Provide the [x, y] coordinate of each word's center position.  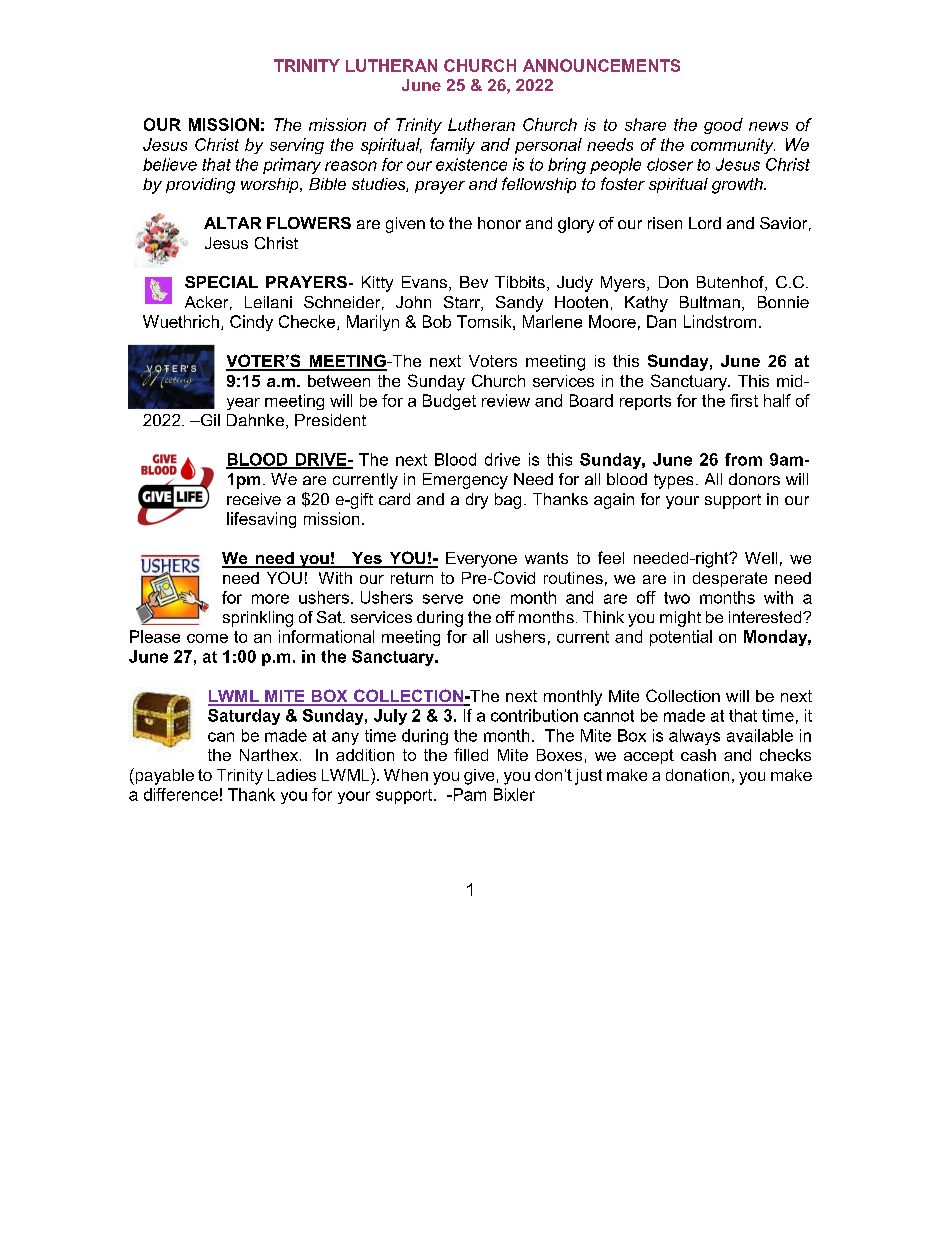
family [453, 146]
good [723, 126]
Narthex [270, 755]
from [743, 459]
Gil [209, 420]
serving [297, 146]
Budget [449, 402]
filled [471, 754]
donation [697, 775]
